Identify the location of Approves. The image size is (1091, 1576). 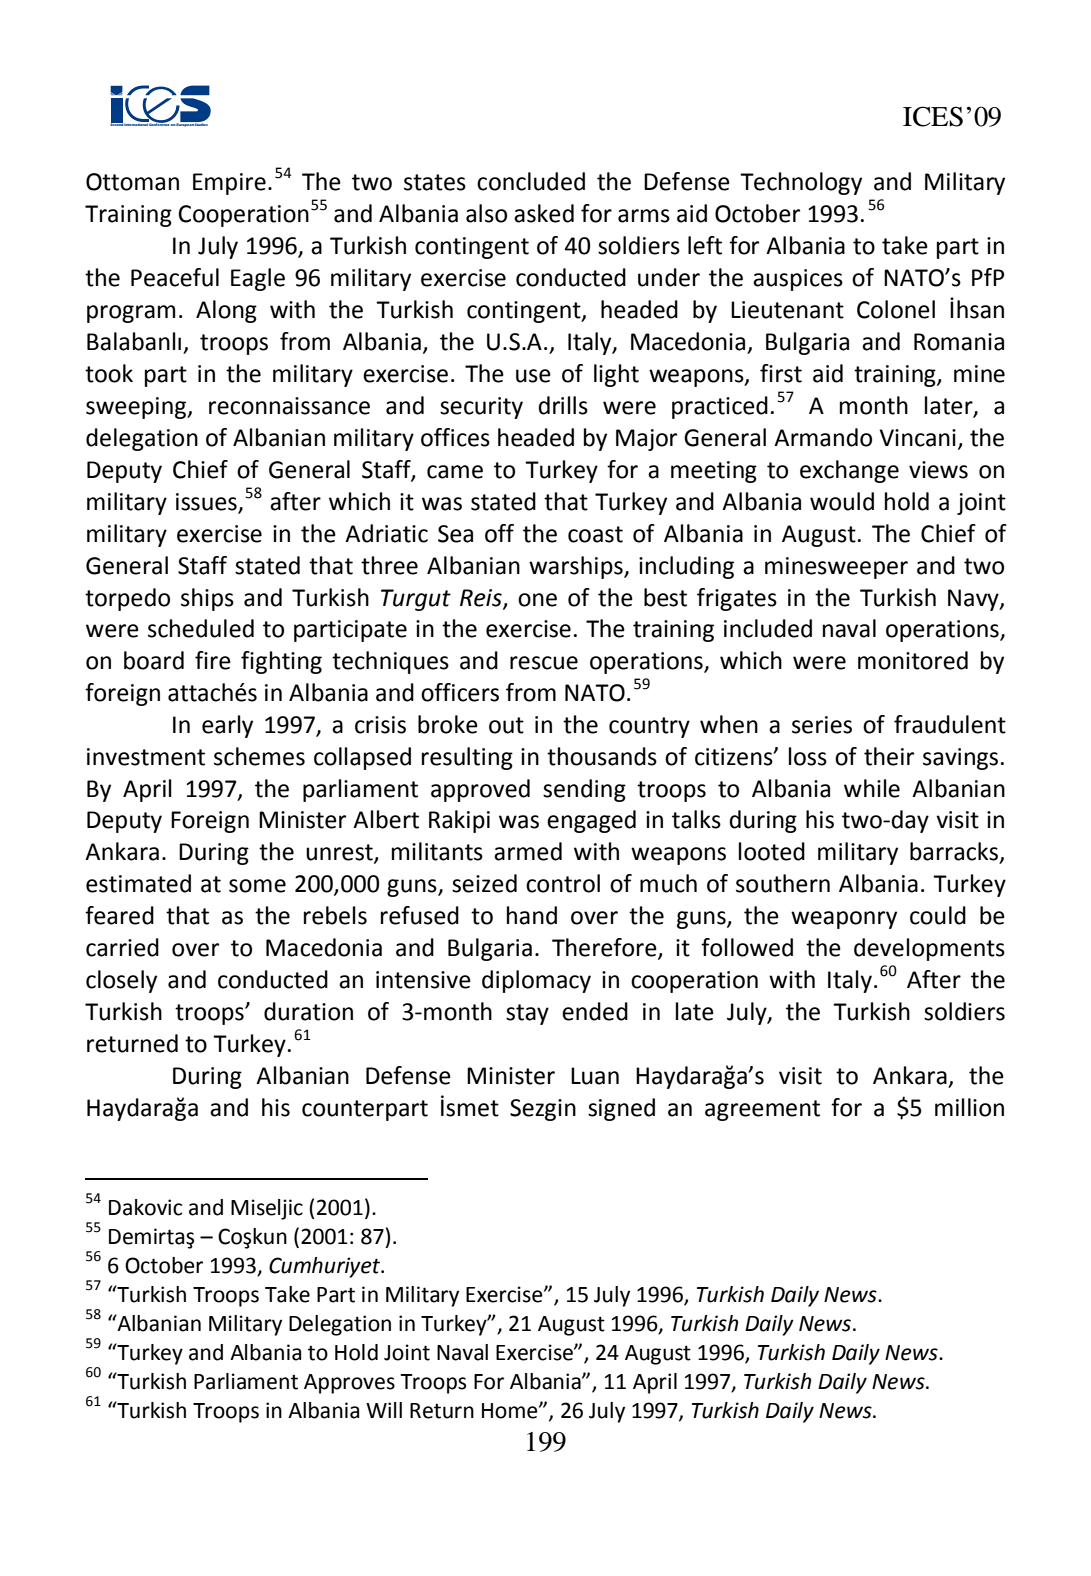
(349, 1384).
